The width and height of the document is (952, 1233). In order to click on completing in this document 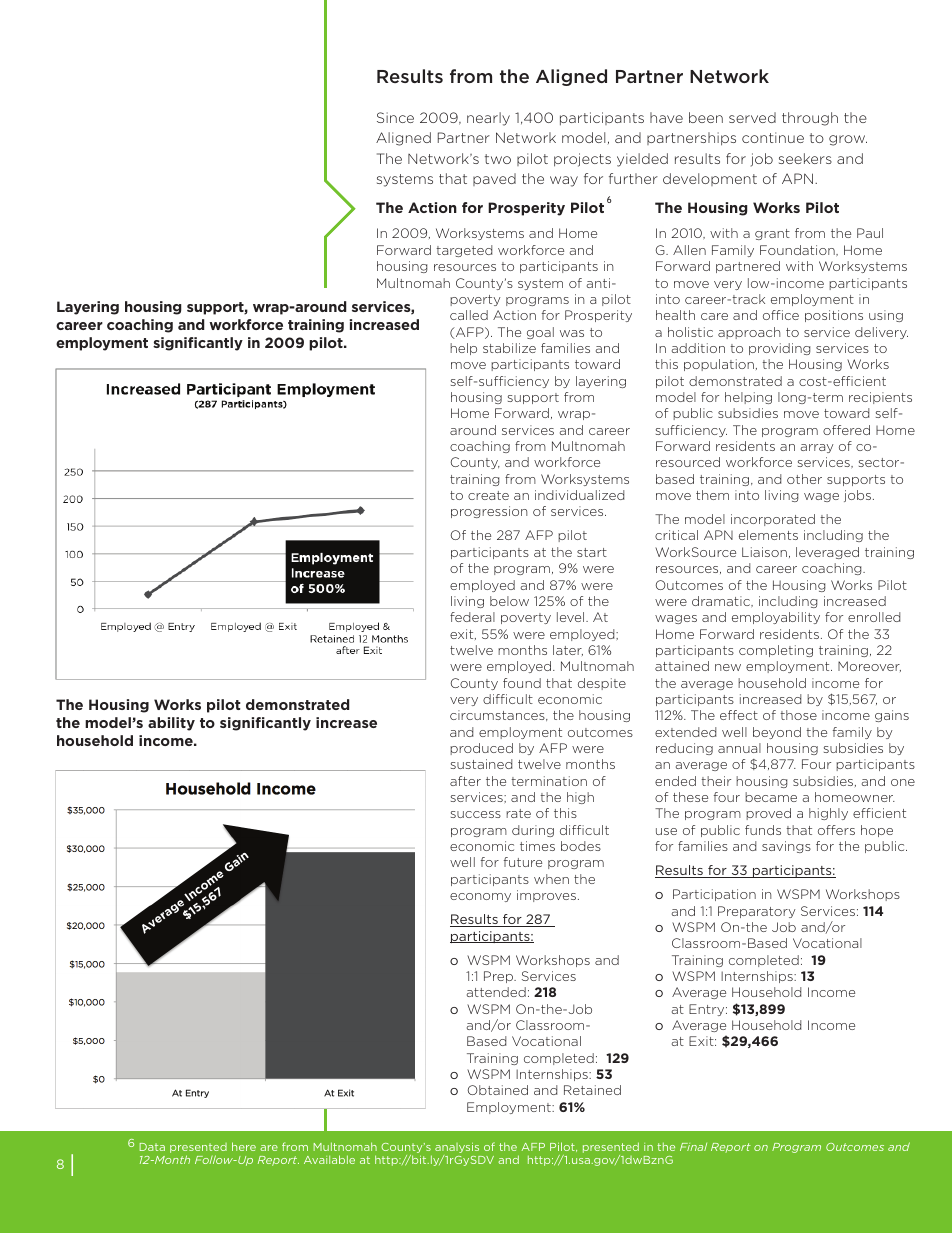, I will do `click(776, 651)`.
